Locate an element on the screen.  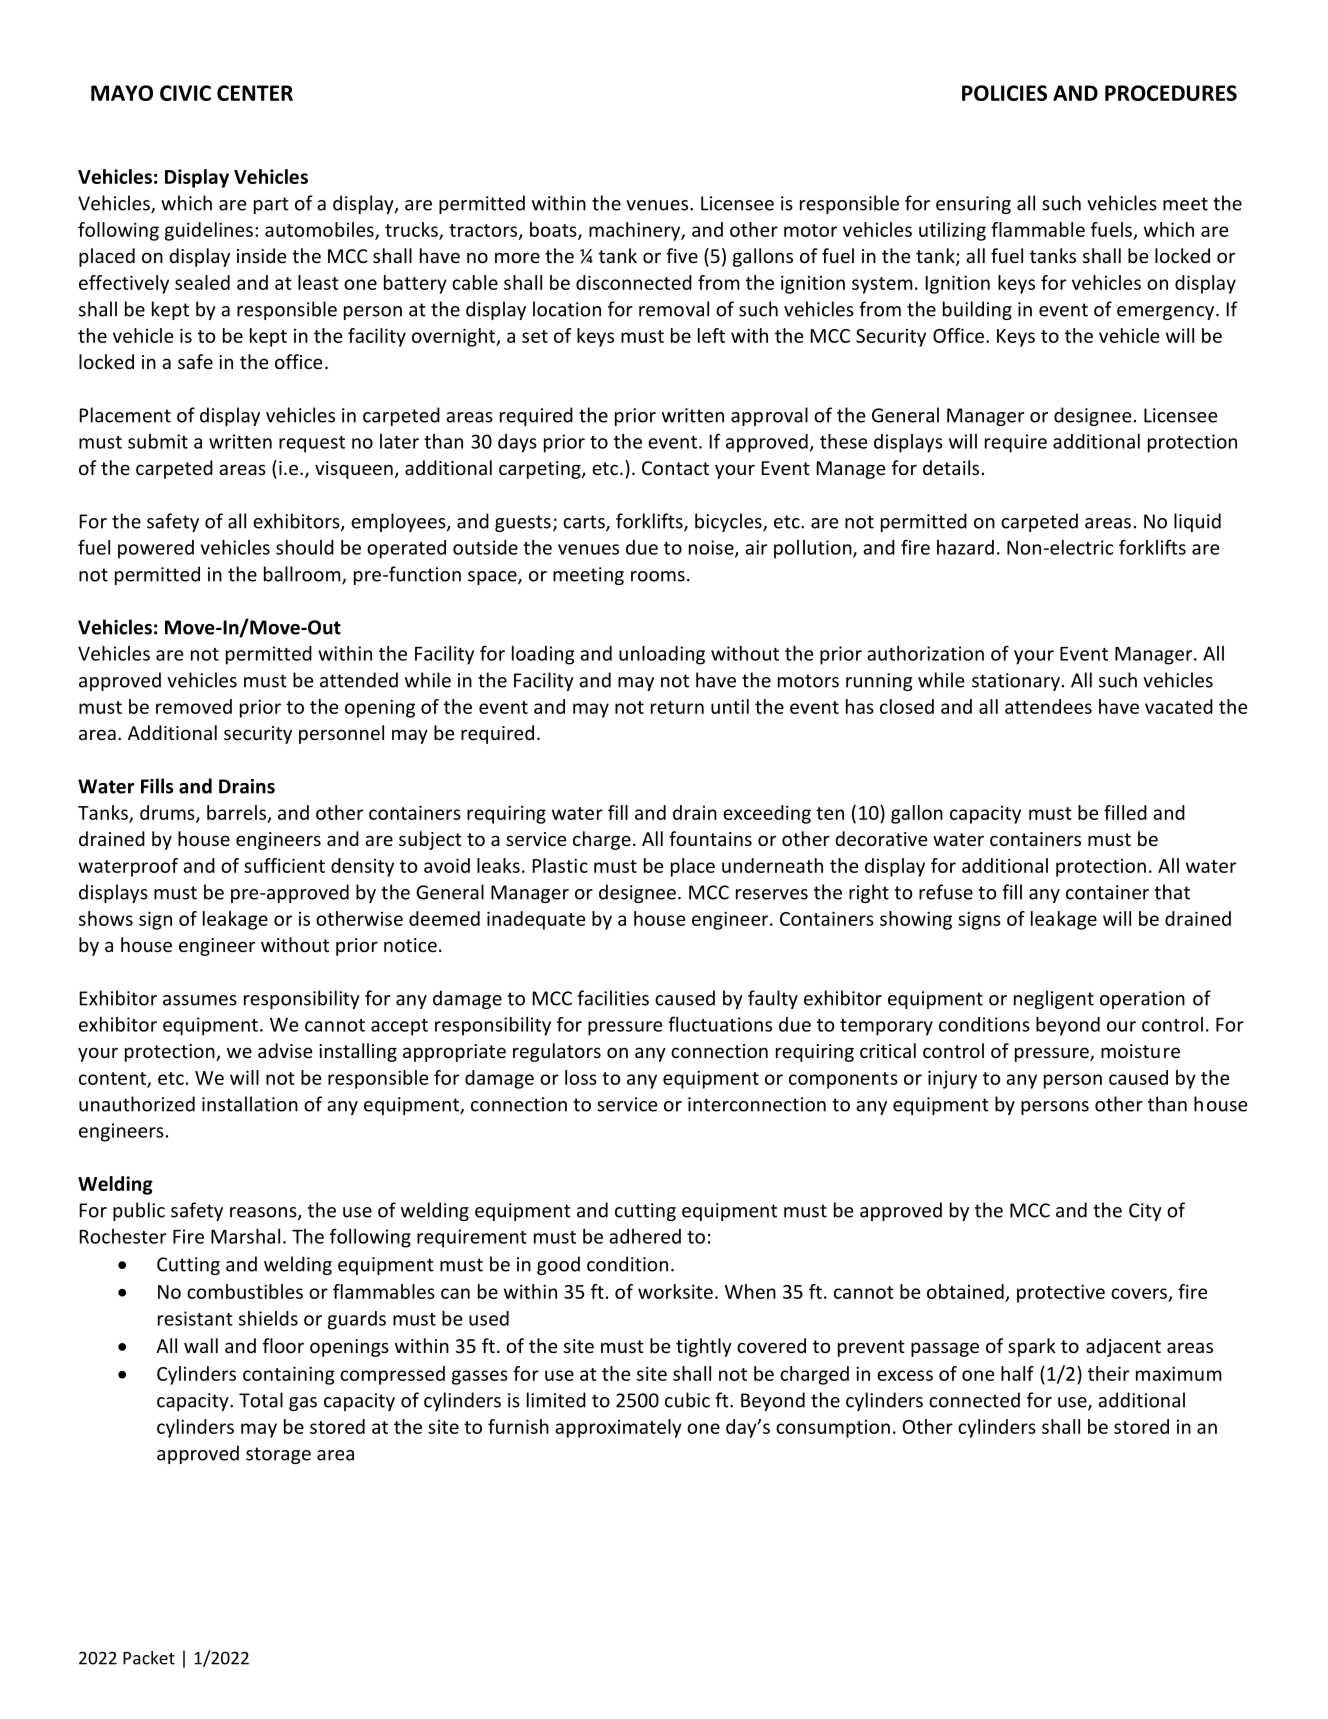
installation is located at coordinates (250, 1104).
